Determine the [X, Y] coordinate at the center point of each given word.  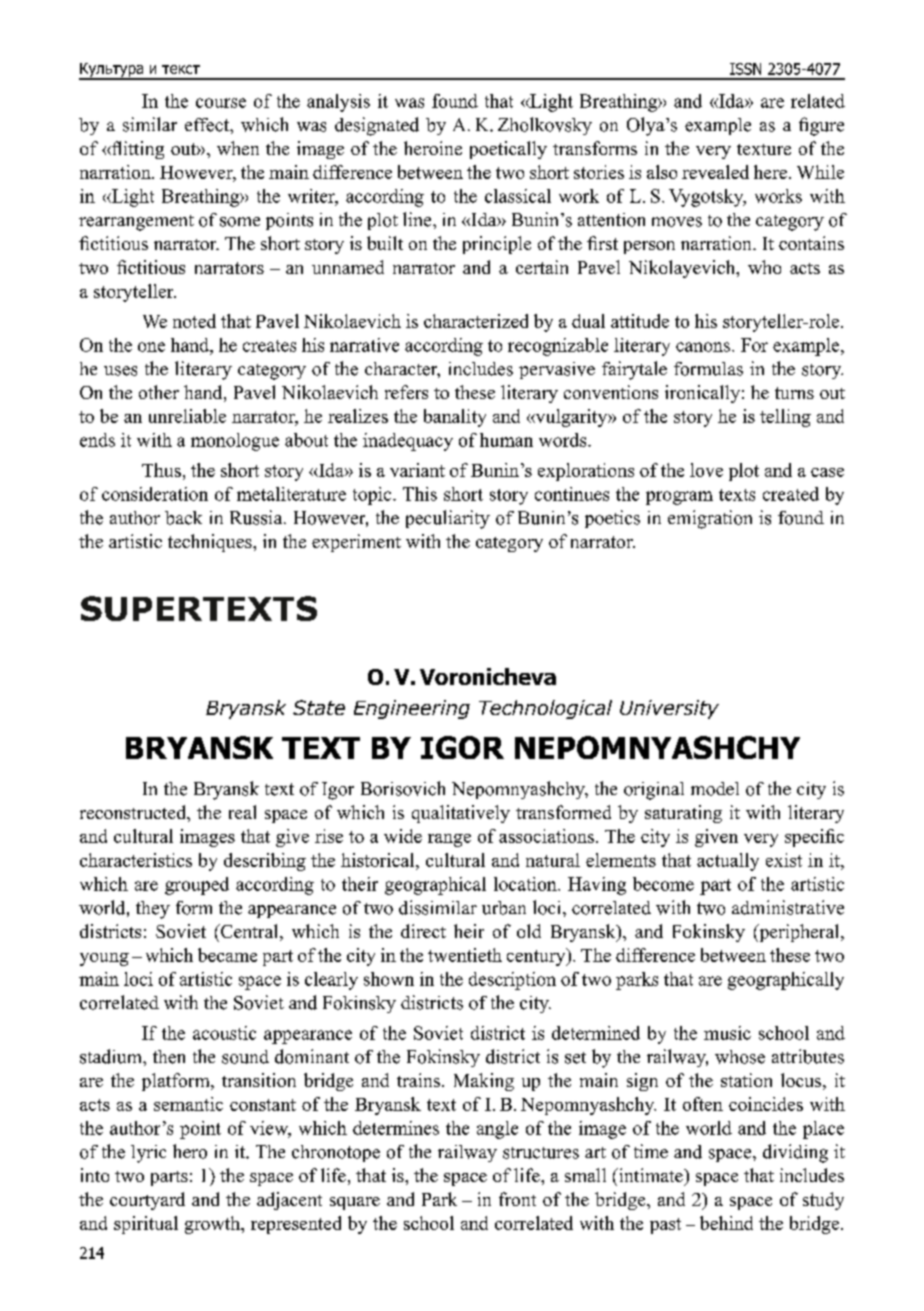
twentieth [465, 955]
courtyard [147, 1201]
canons [704, 347]
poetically [508, 150]
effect [208, 125]
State [319, 707]
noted [194, 321]
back [183, 518]
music [727, 1033]
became [227, 955]
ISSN [745, 69]
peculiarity [448, 519]
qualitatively [461, 814]
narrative [364, 345]
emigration [710, 519]
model [715, 789]
